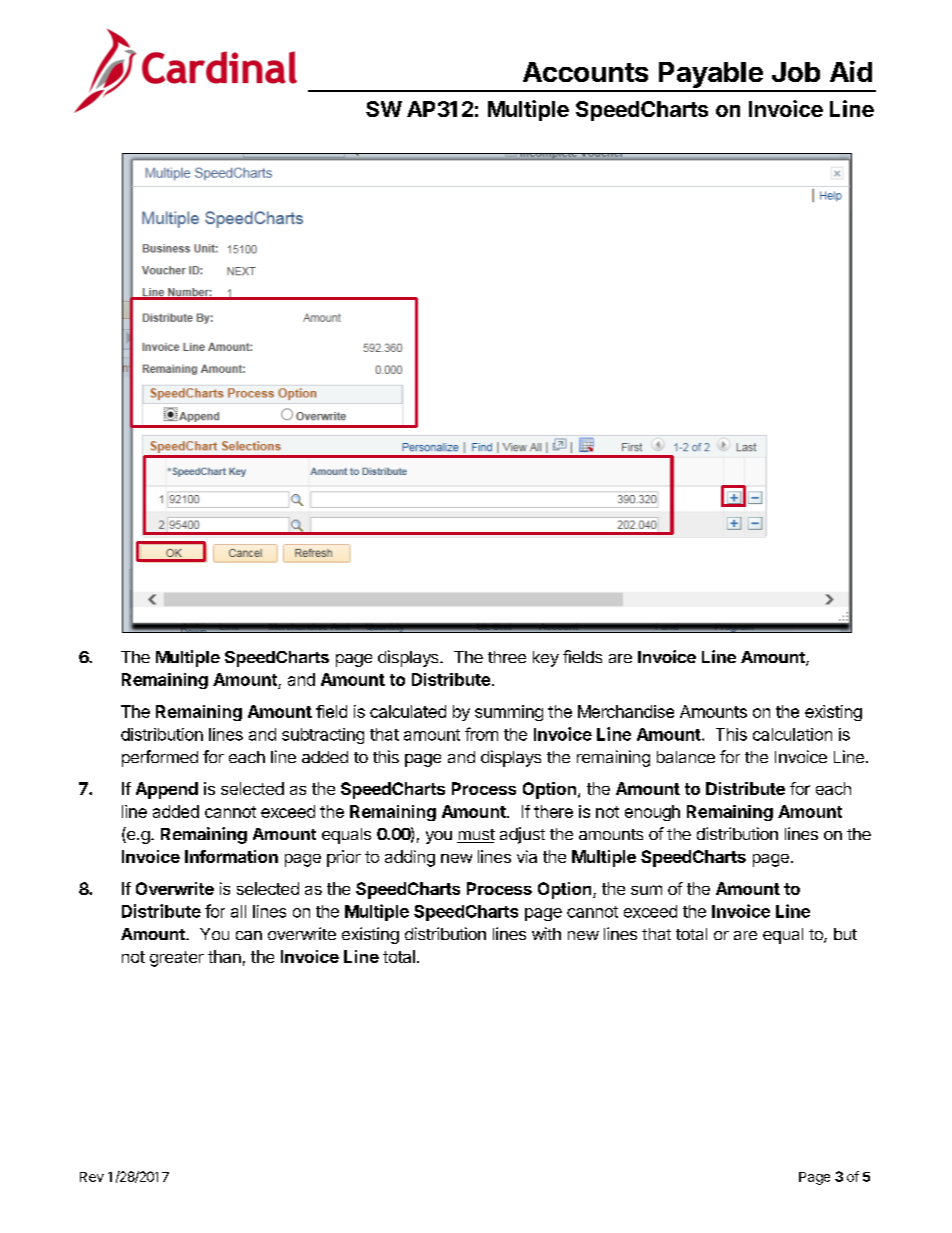 The height and width of the document is (1233, 952). I want to click on Aid, so click(851, 71).
